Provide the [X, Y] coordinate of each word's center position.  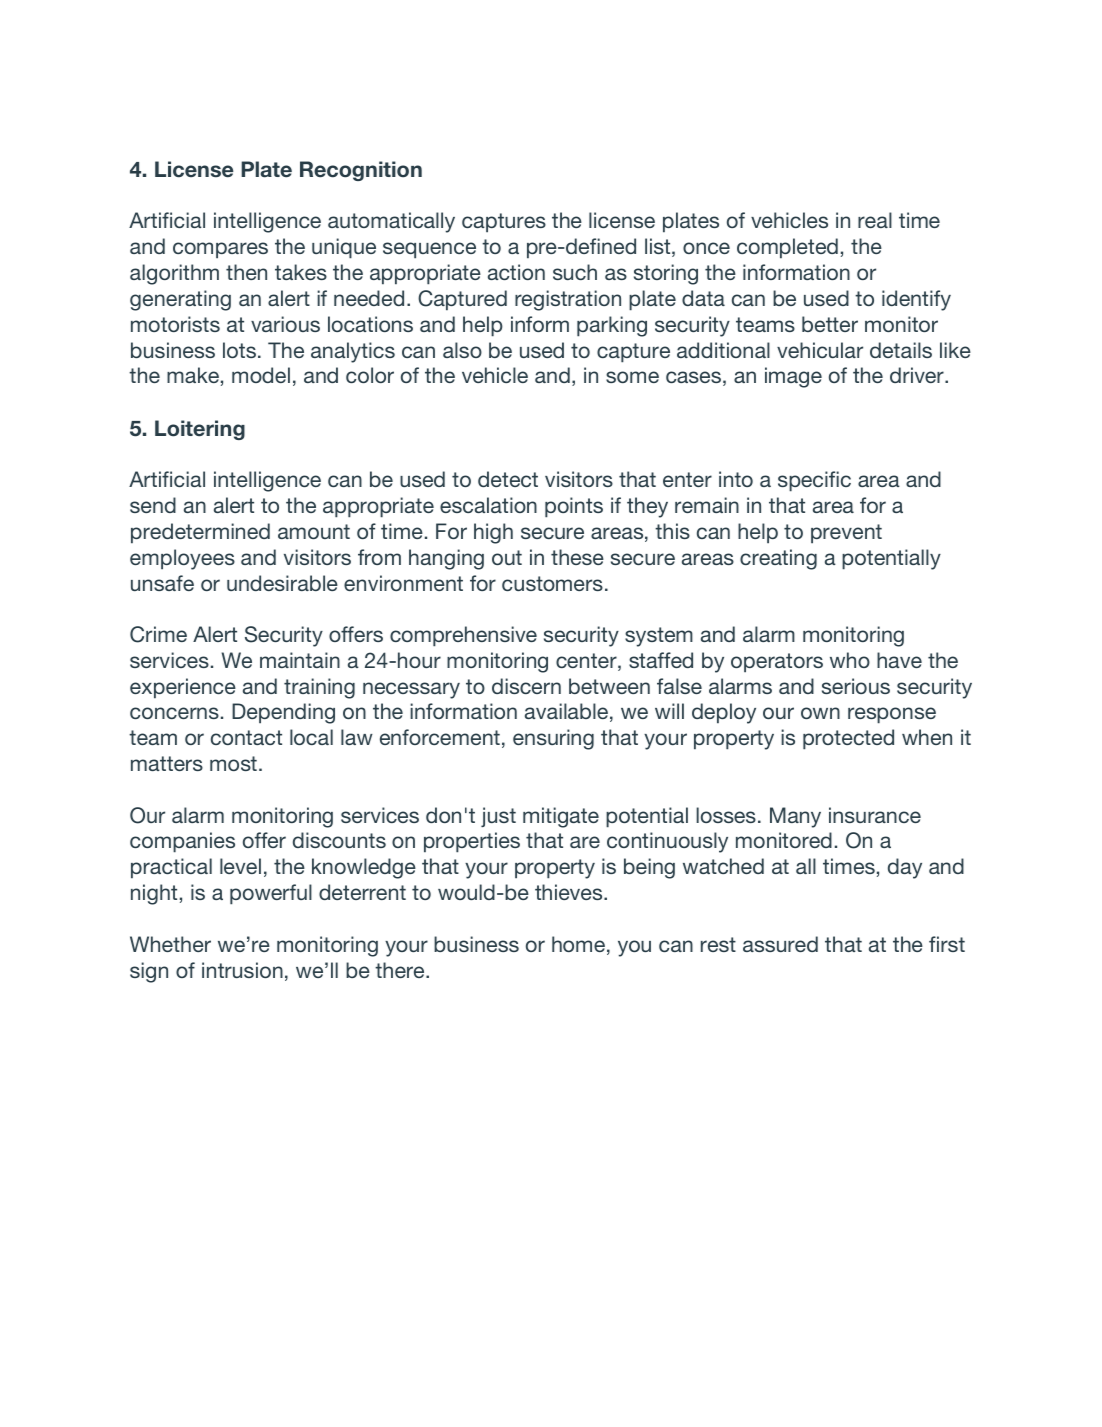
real [875, 220]
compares [220, 250]
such [575, 272]
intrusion [242, 970]
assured [780, 944]
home [578, 944]
